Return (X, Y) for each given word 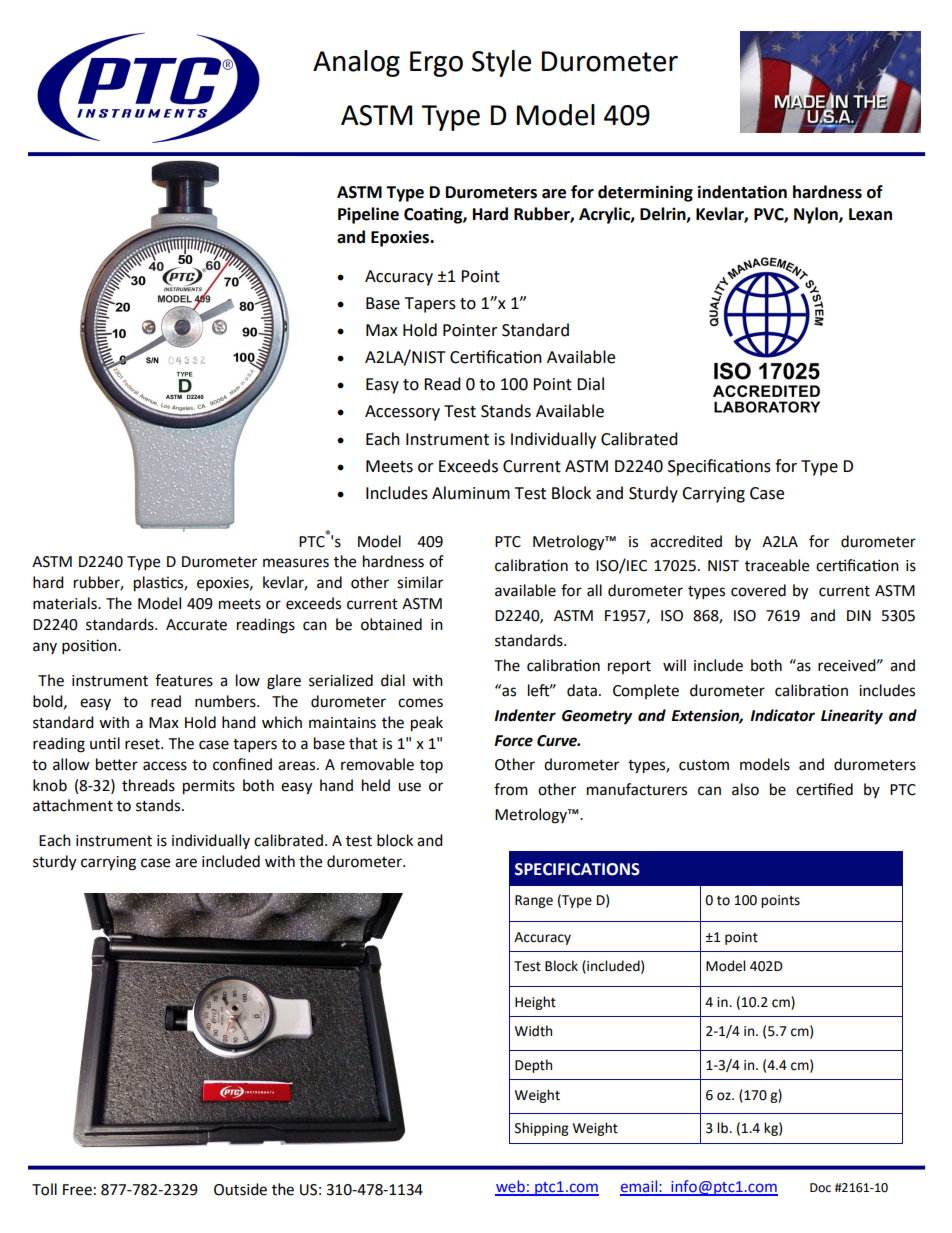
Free (77, 1190)
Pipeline (368, 215)
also (745, 789)
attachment (73, 805)
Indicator (782, 715)
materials (66, 603)
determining (645, 193)
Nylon (817, 215)
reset (143, 744)
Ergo (436, 64)
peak (427, 724)
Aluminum (471, 493)
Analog (356, 63)
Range (534, 901)
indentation (742, 192)
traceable (777, 565)
